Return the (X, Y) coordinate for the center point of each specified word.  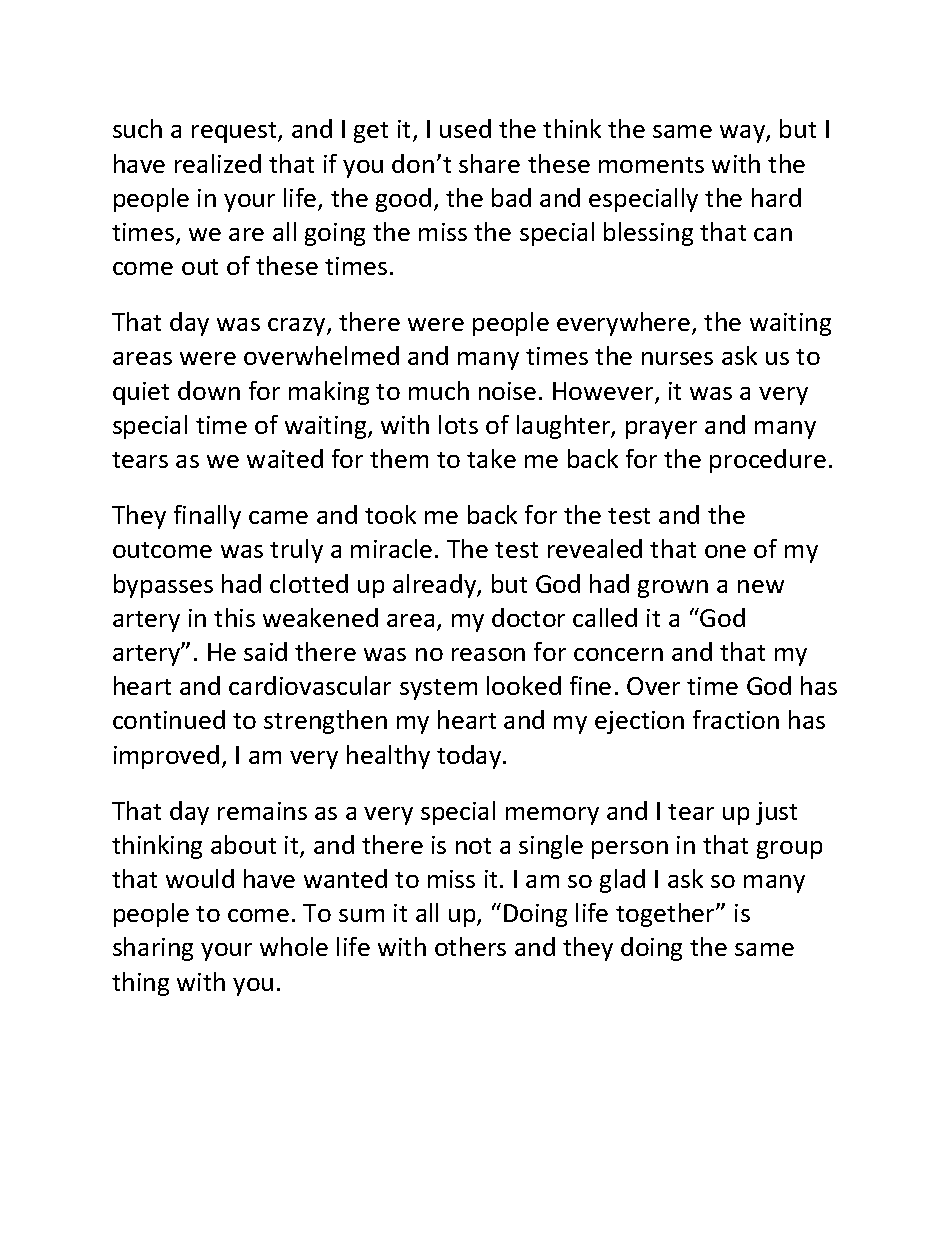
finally (207, 517)
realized (218, 163)
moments (651, 165)
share (489, 163)
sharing (153, 949)
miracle (391, 548)
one (725, 551)
